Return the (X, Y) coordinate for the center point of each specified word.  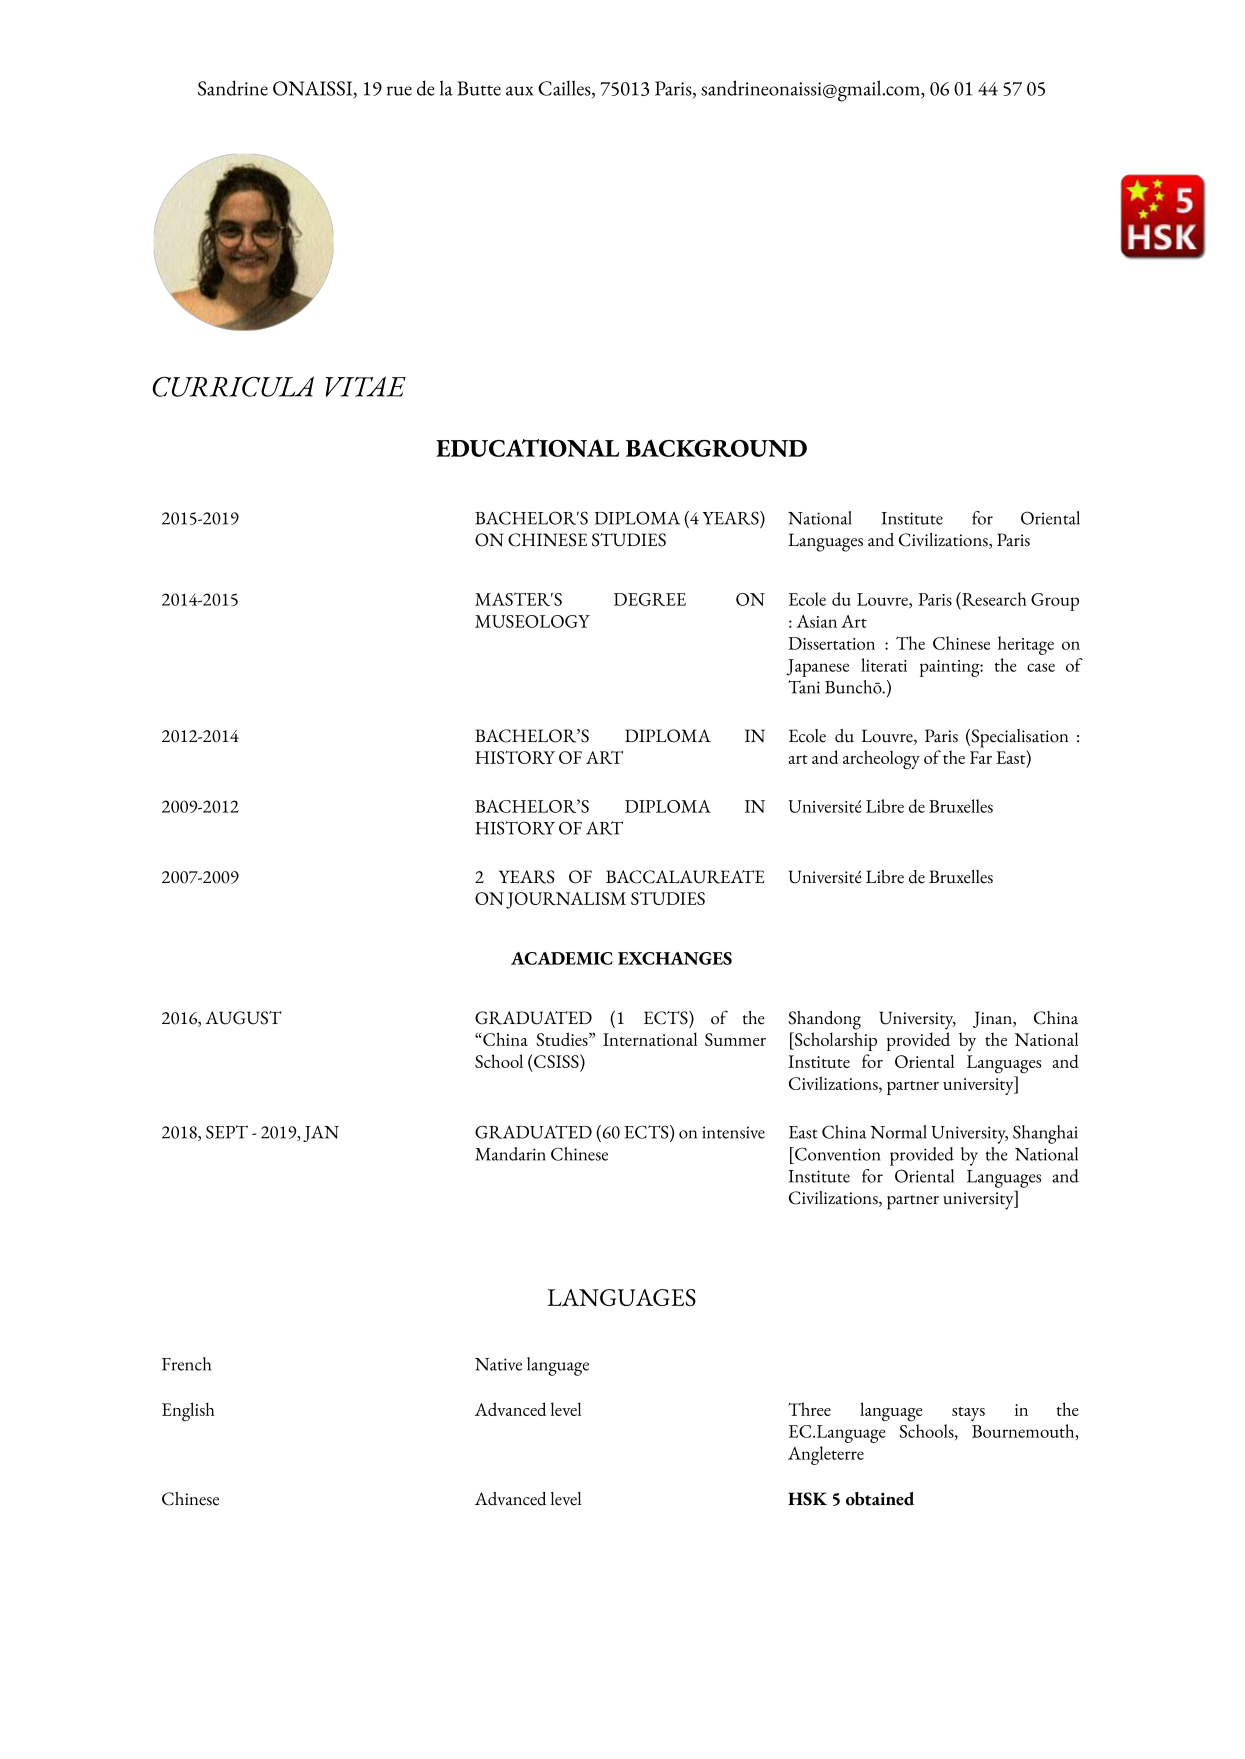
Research (993, 599)
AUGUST (243, 1018)
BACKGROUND (716, 448)
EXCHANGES (675, 958)
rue (399, 91)
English (188, 1411)
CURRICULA (233, 386)
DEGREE (650, 599)
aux (519, 91)
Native (498, 1364)
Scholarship (835, 1041)
